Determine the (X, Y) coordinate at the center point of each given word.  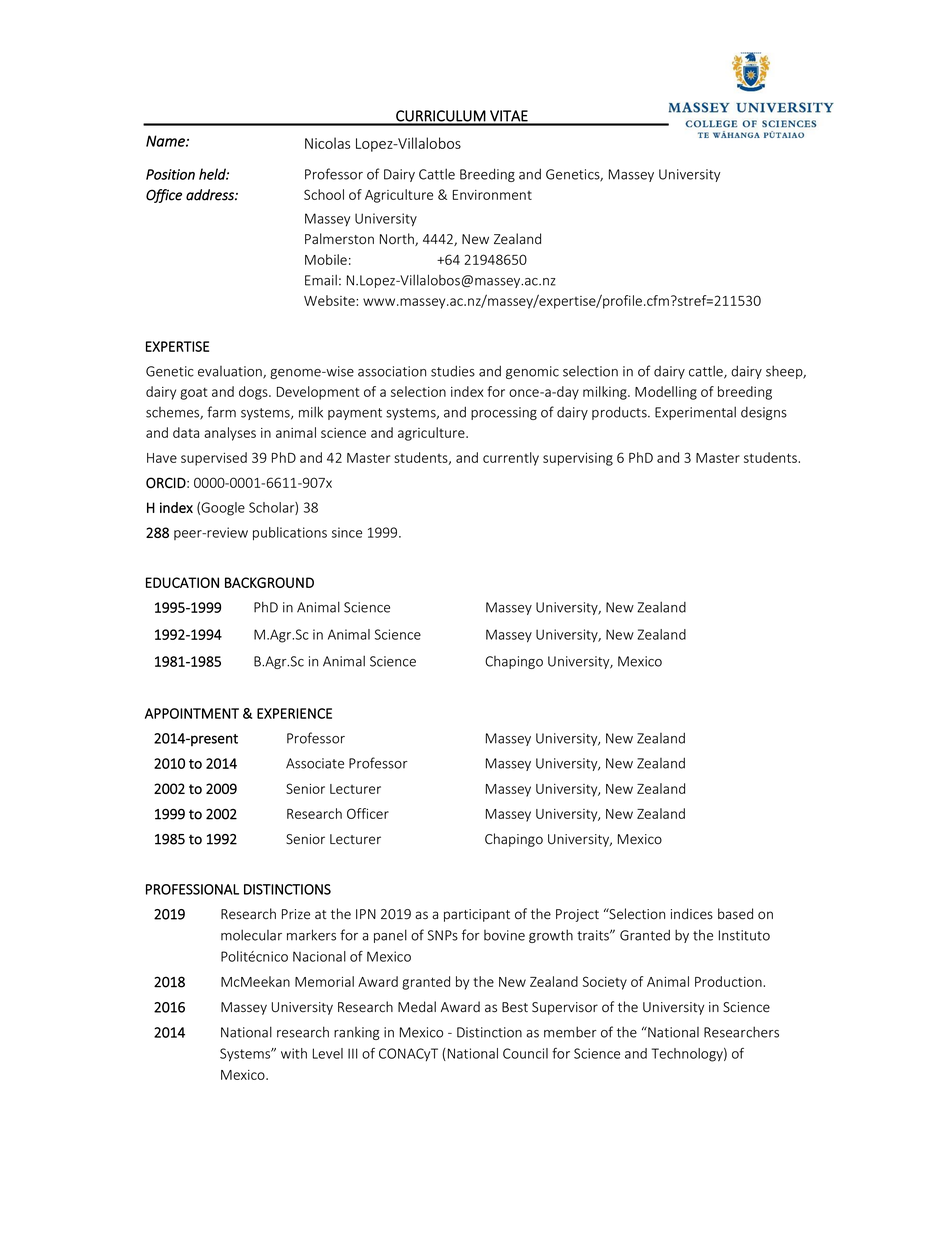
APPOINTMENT (192, 713)
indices (692, 914)
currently (511, 459)
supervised (214, 459)
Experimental (695, 413)
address (211, 195)
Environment (492, 195)
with (294, 1053)
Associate (315, 763)
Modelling (666, 393)
